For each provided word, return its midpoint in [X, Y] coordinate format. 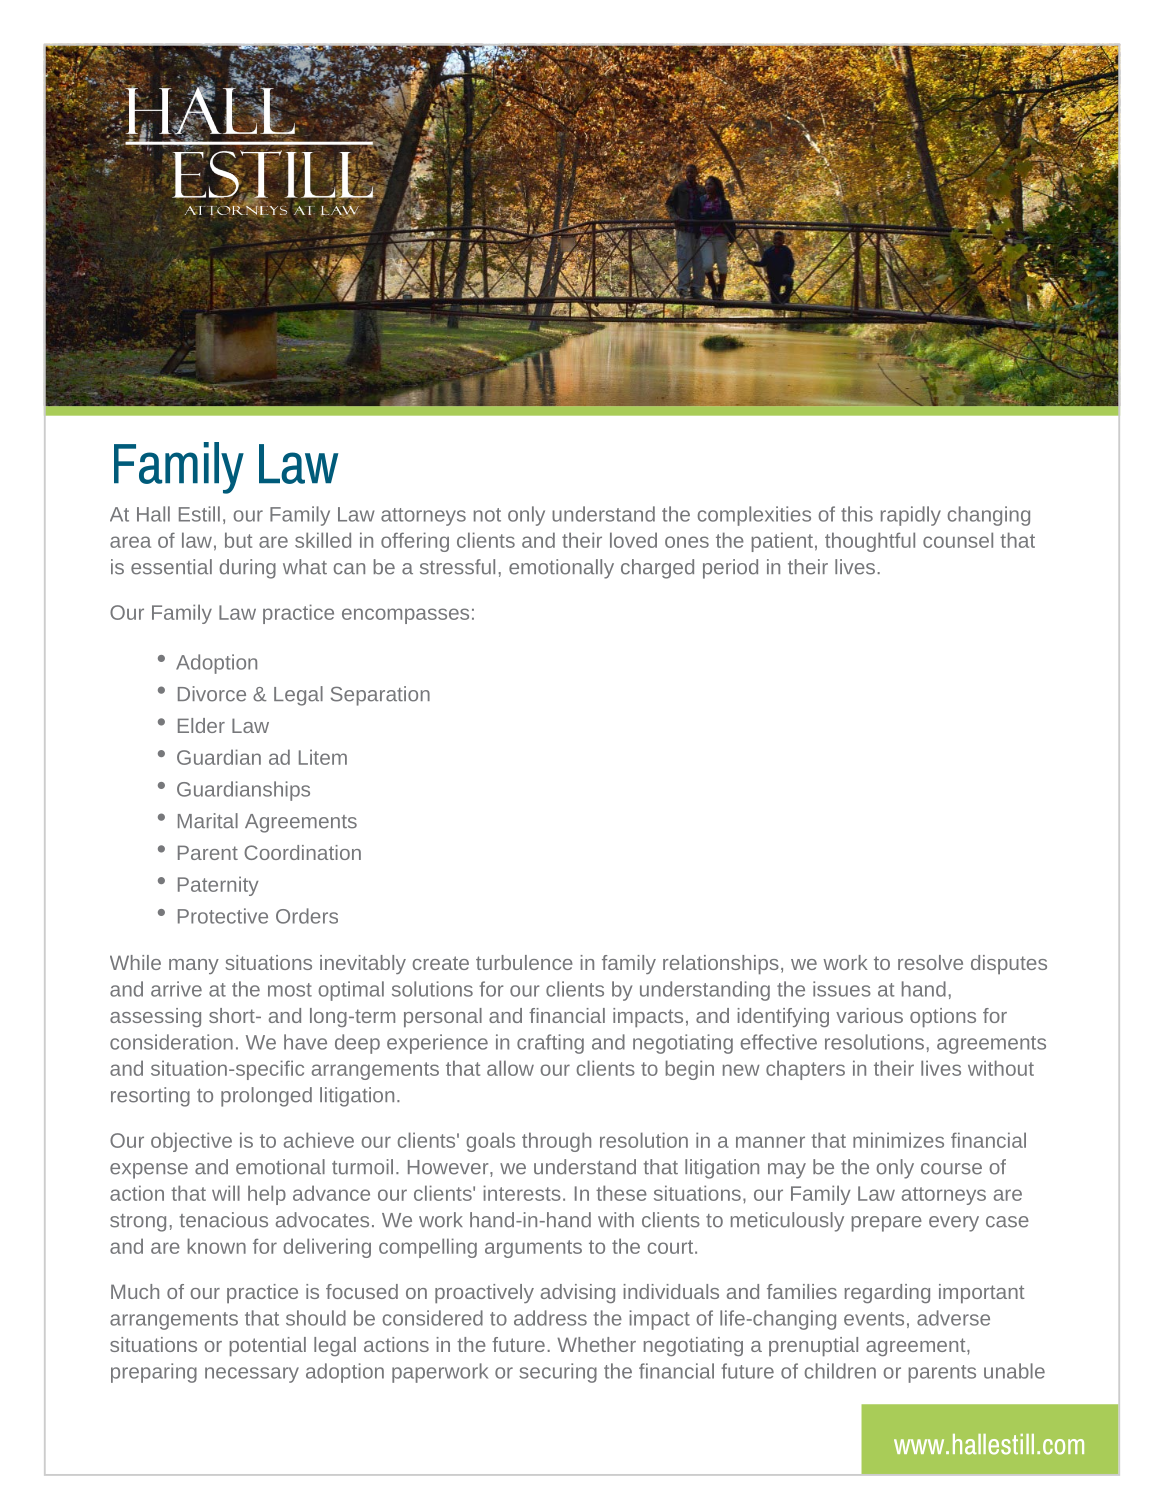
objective [191, 1142]
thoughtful [870, 542]
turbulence [524, 962]
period [730, 569]
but [238, 540]
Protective [223, 916]
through [556, 1142]
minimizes [898, 1140]
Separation [380, 696]
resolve [930, 962]
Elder [201, 725]
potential [267, 1346]
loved [633, 540]
